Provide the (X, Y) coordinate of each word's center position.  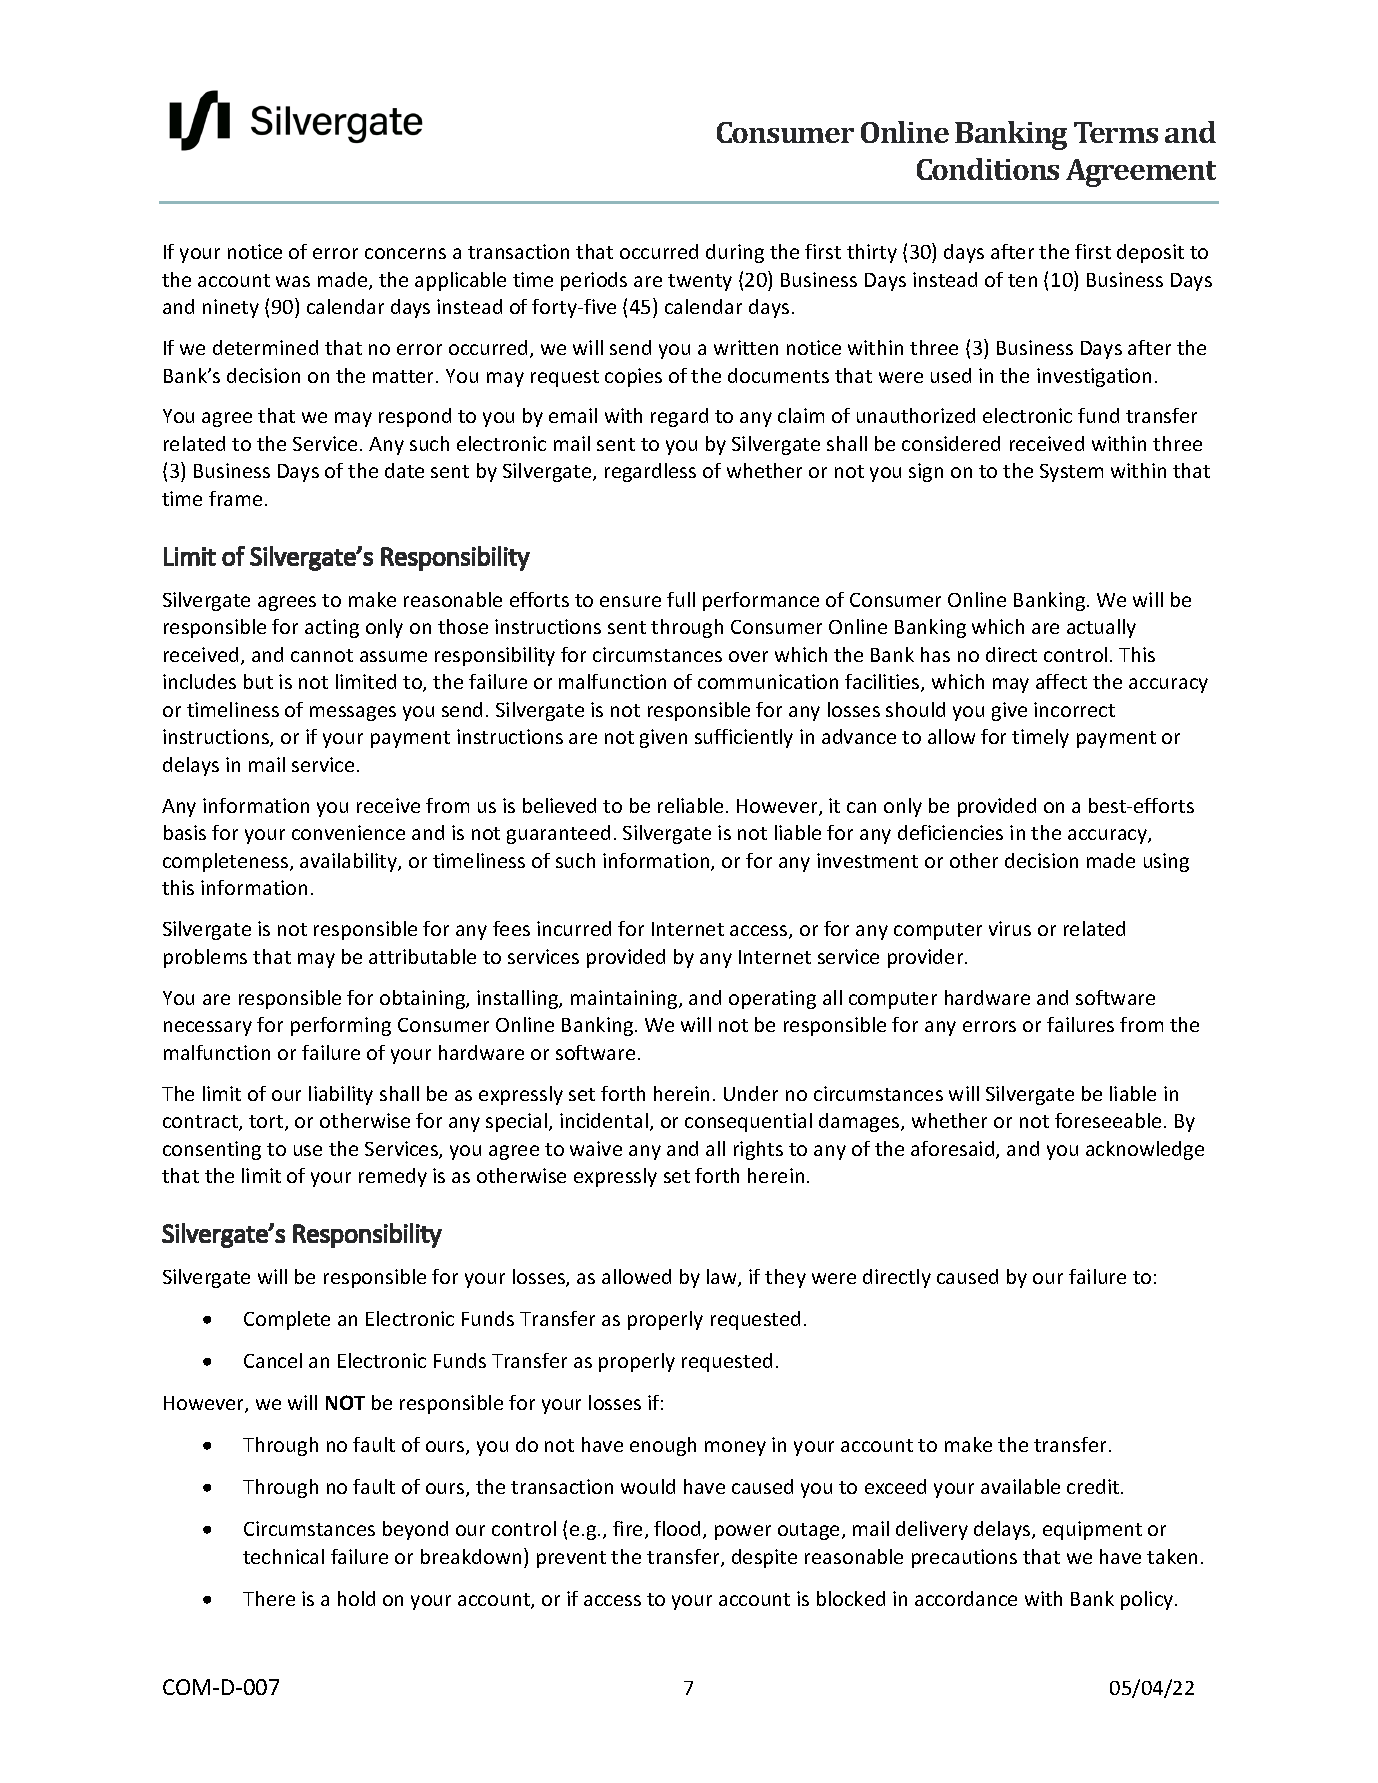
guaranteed (558, 834)
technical (283, 1556)
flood (677, 1528)
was (293, 281)
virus (1010, 928)
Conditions (988, 169)
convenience (348, 832)
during (735, 253)
